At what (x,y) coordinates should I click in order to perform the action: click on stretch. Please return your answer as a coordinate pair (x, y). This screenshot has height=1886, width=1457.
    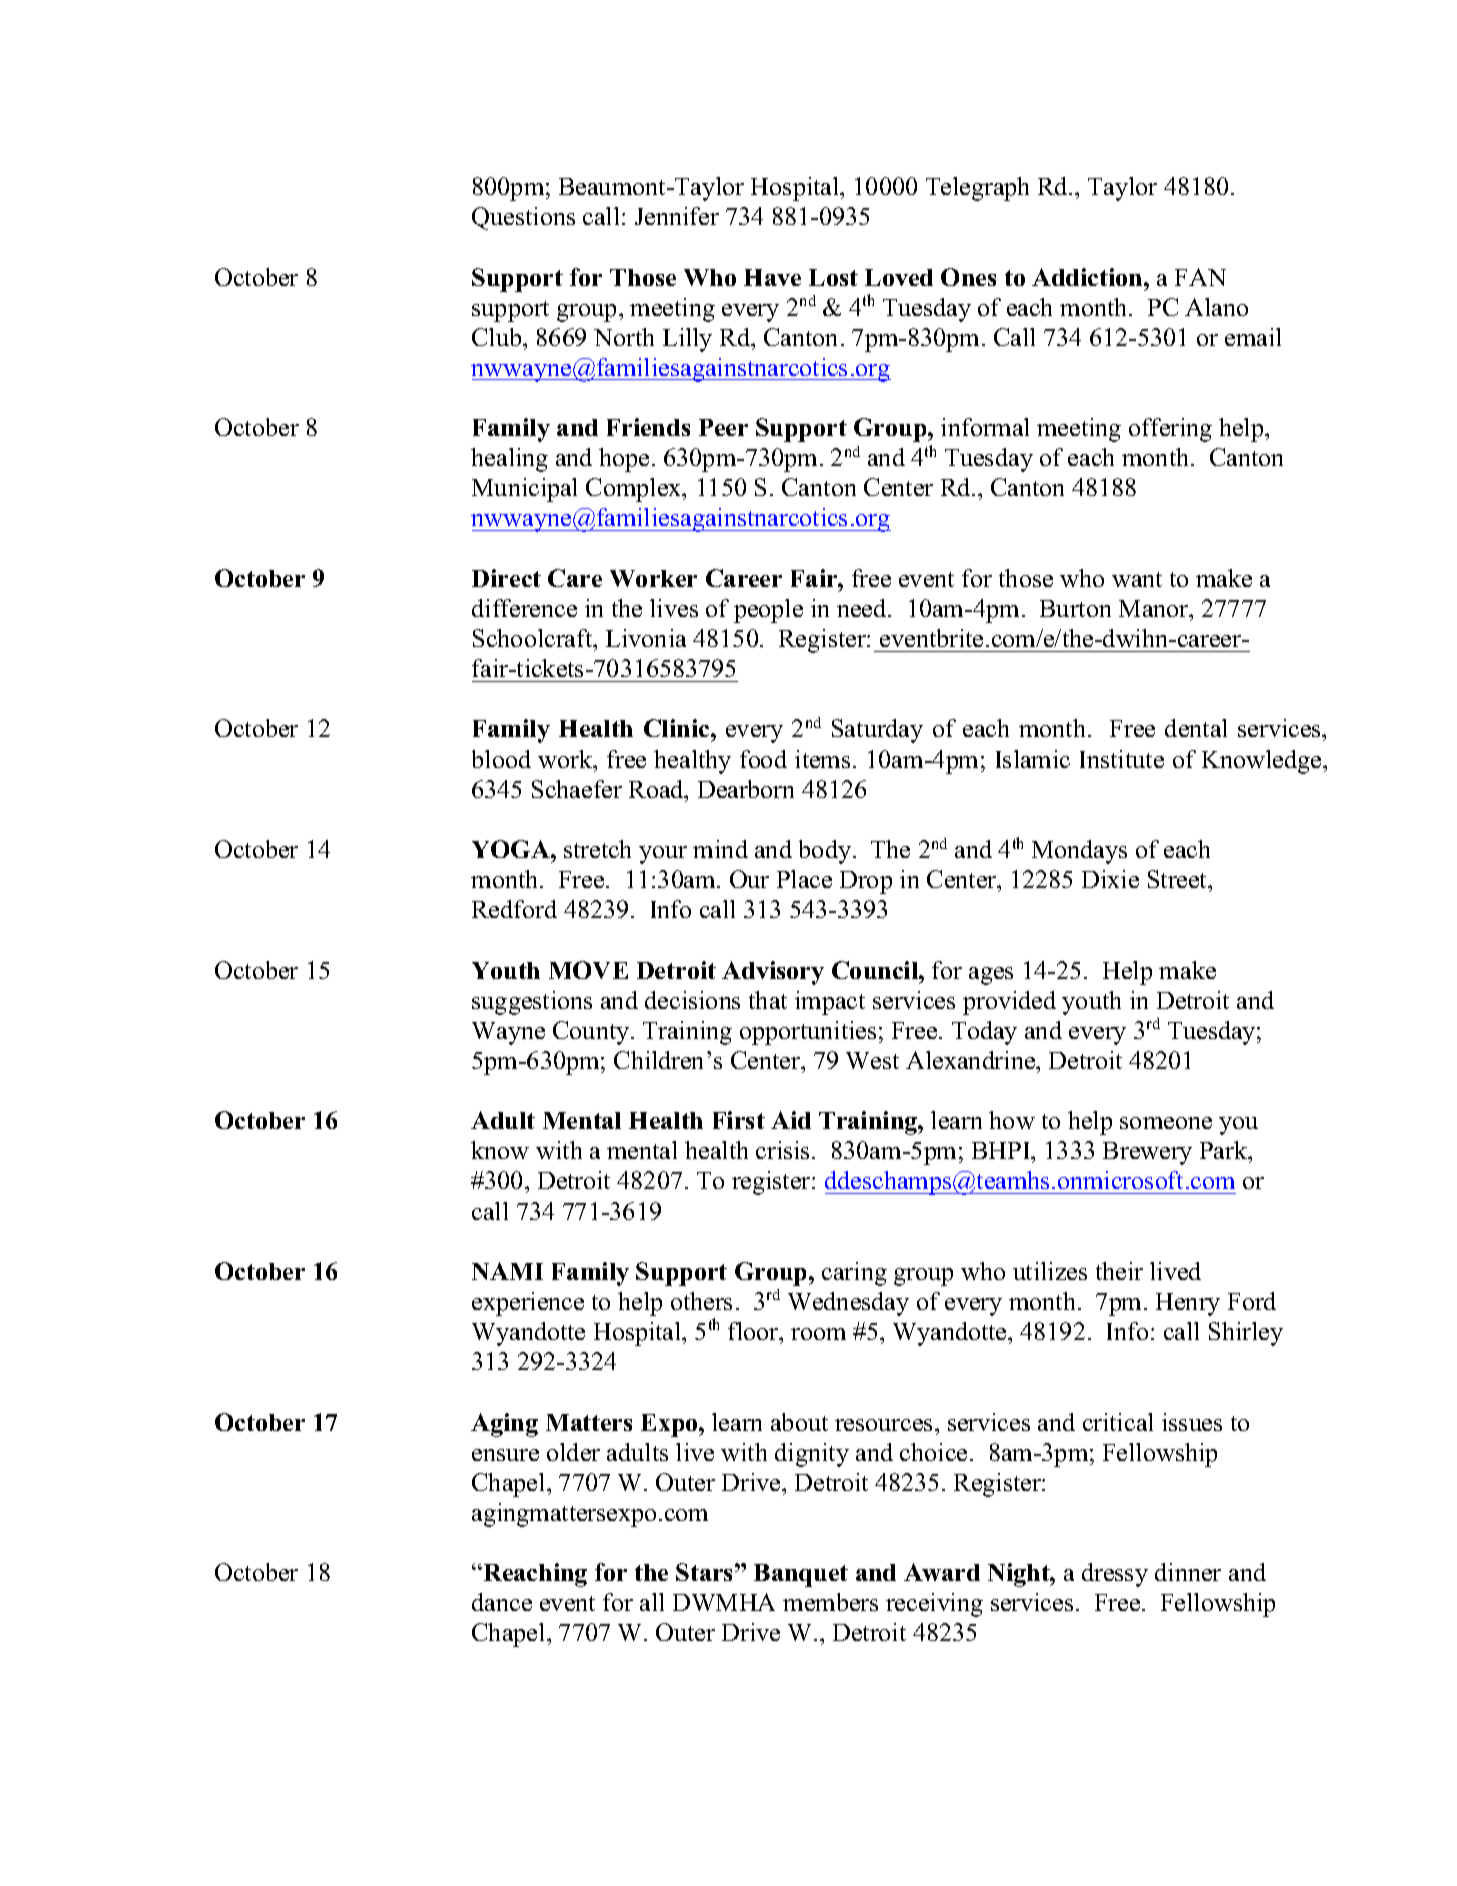
    Looking at the image, I should click on (597, 849).
